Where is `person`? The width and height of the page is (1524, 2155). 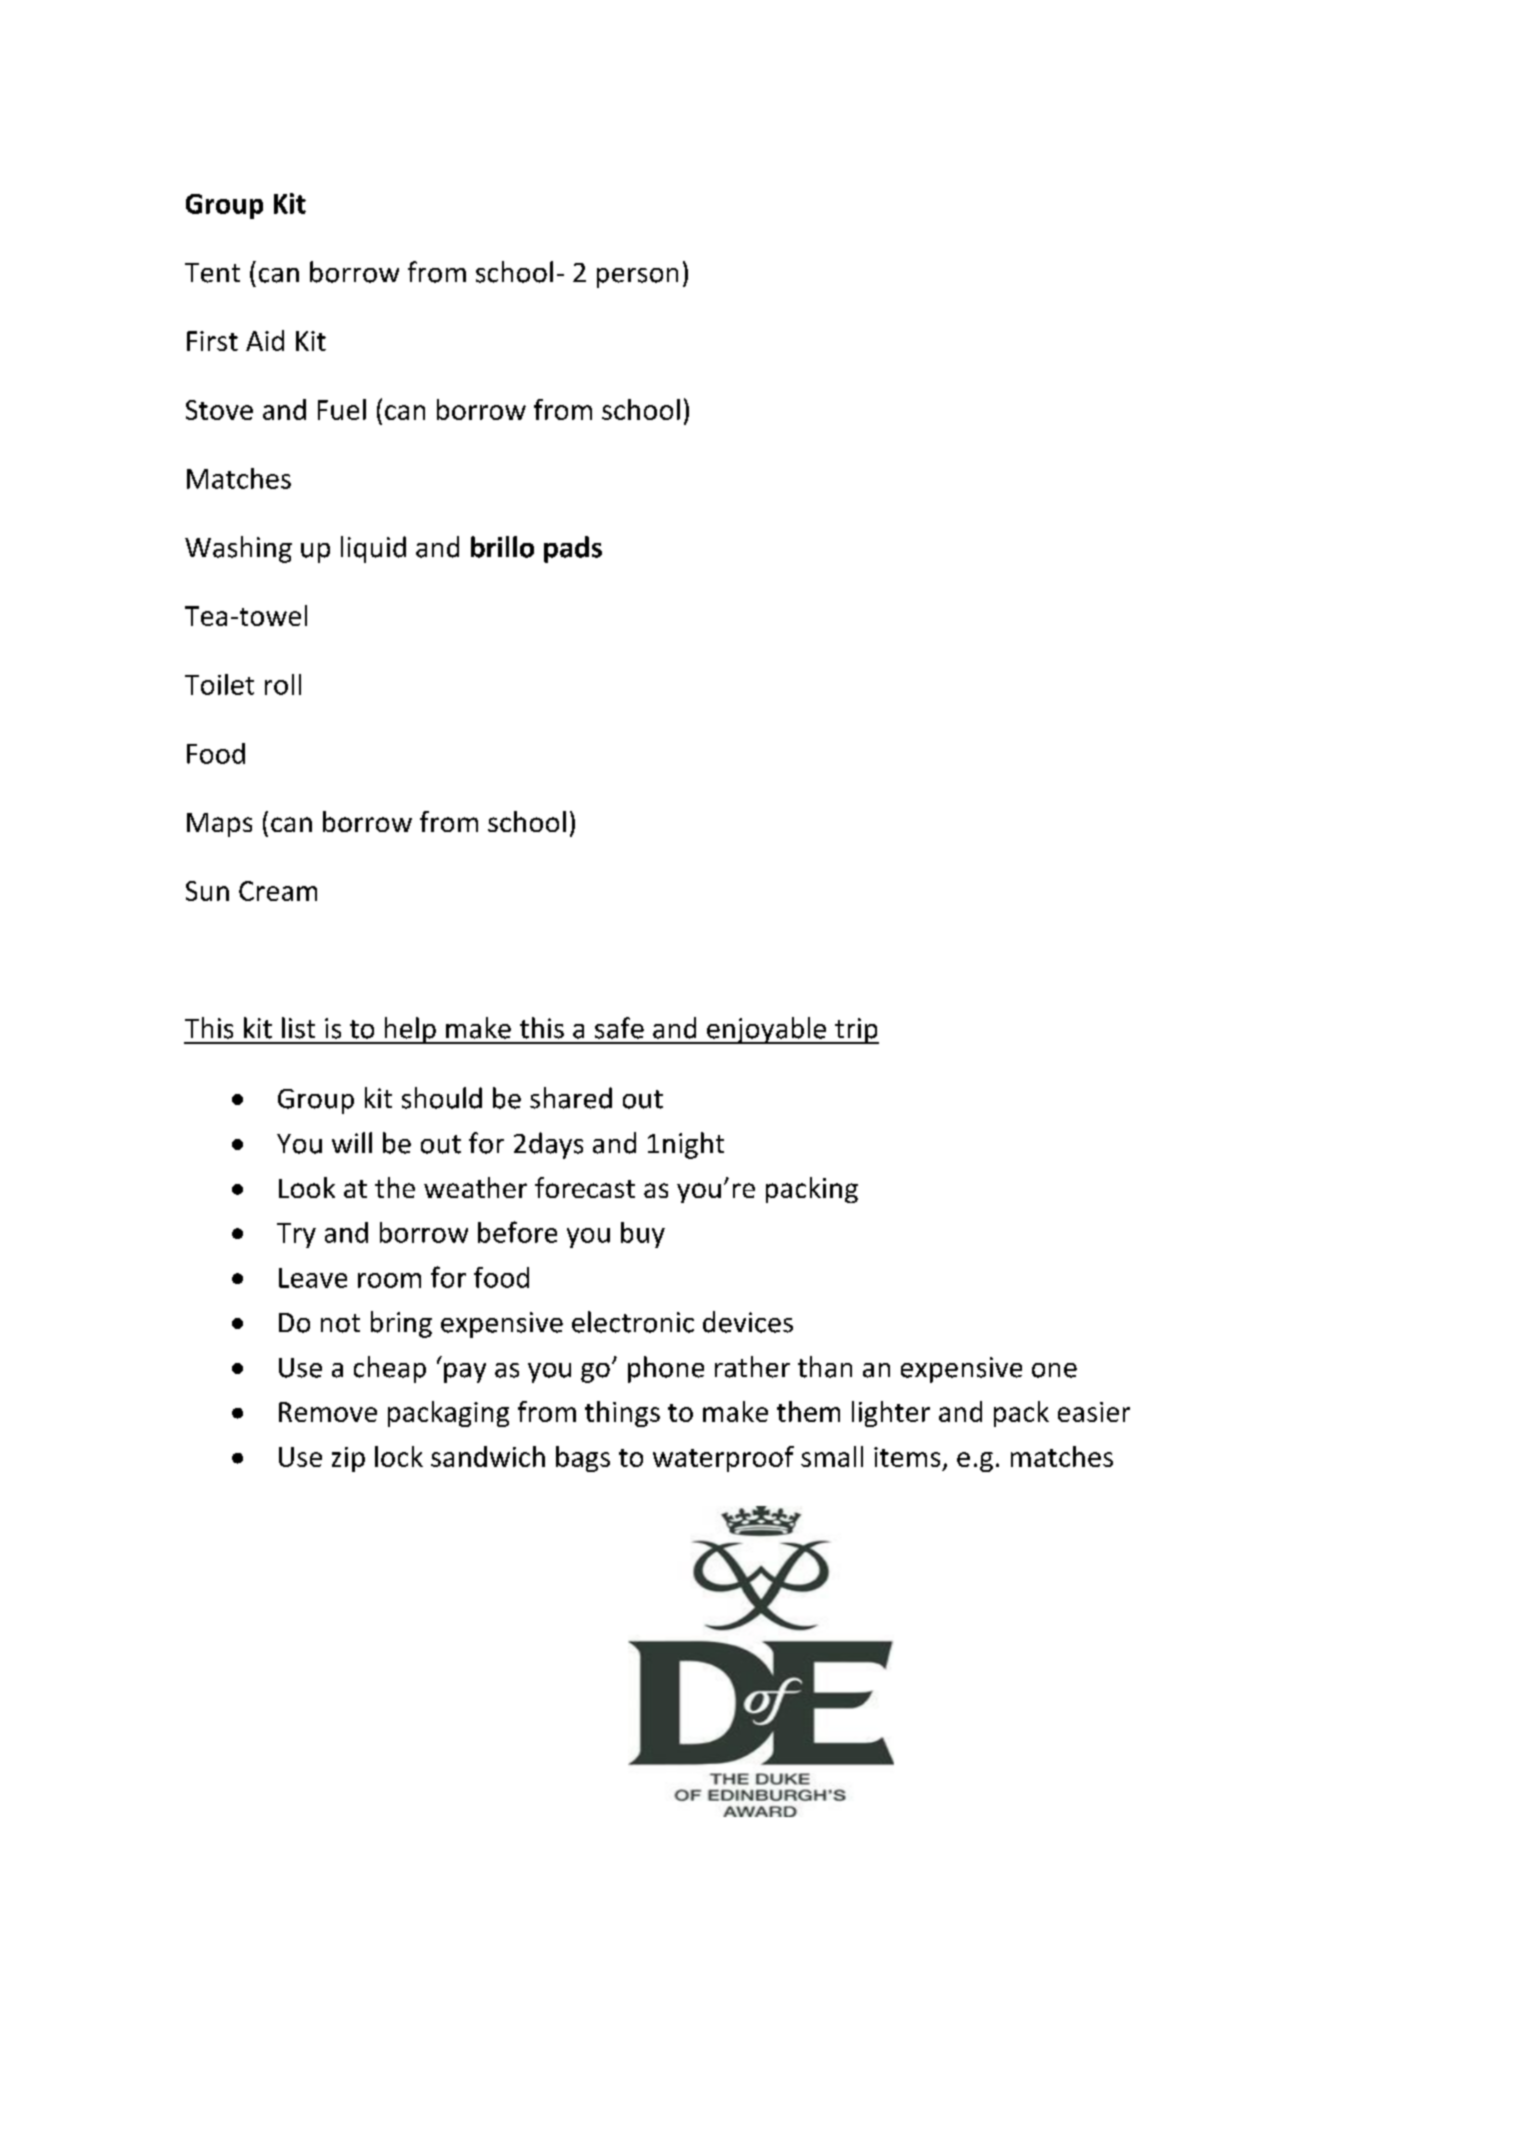 person is located at coordinates (637, 278).
